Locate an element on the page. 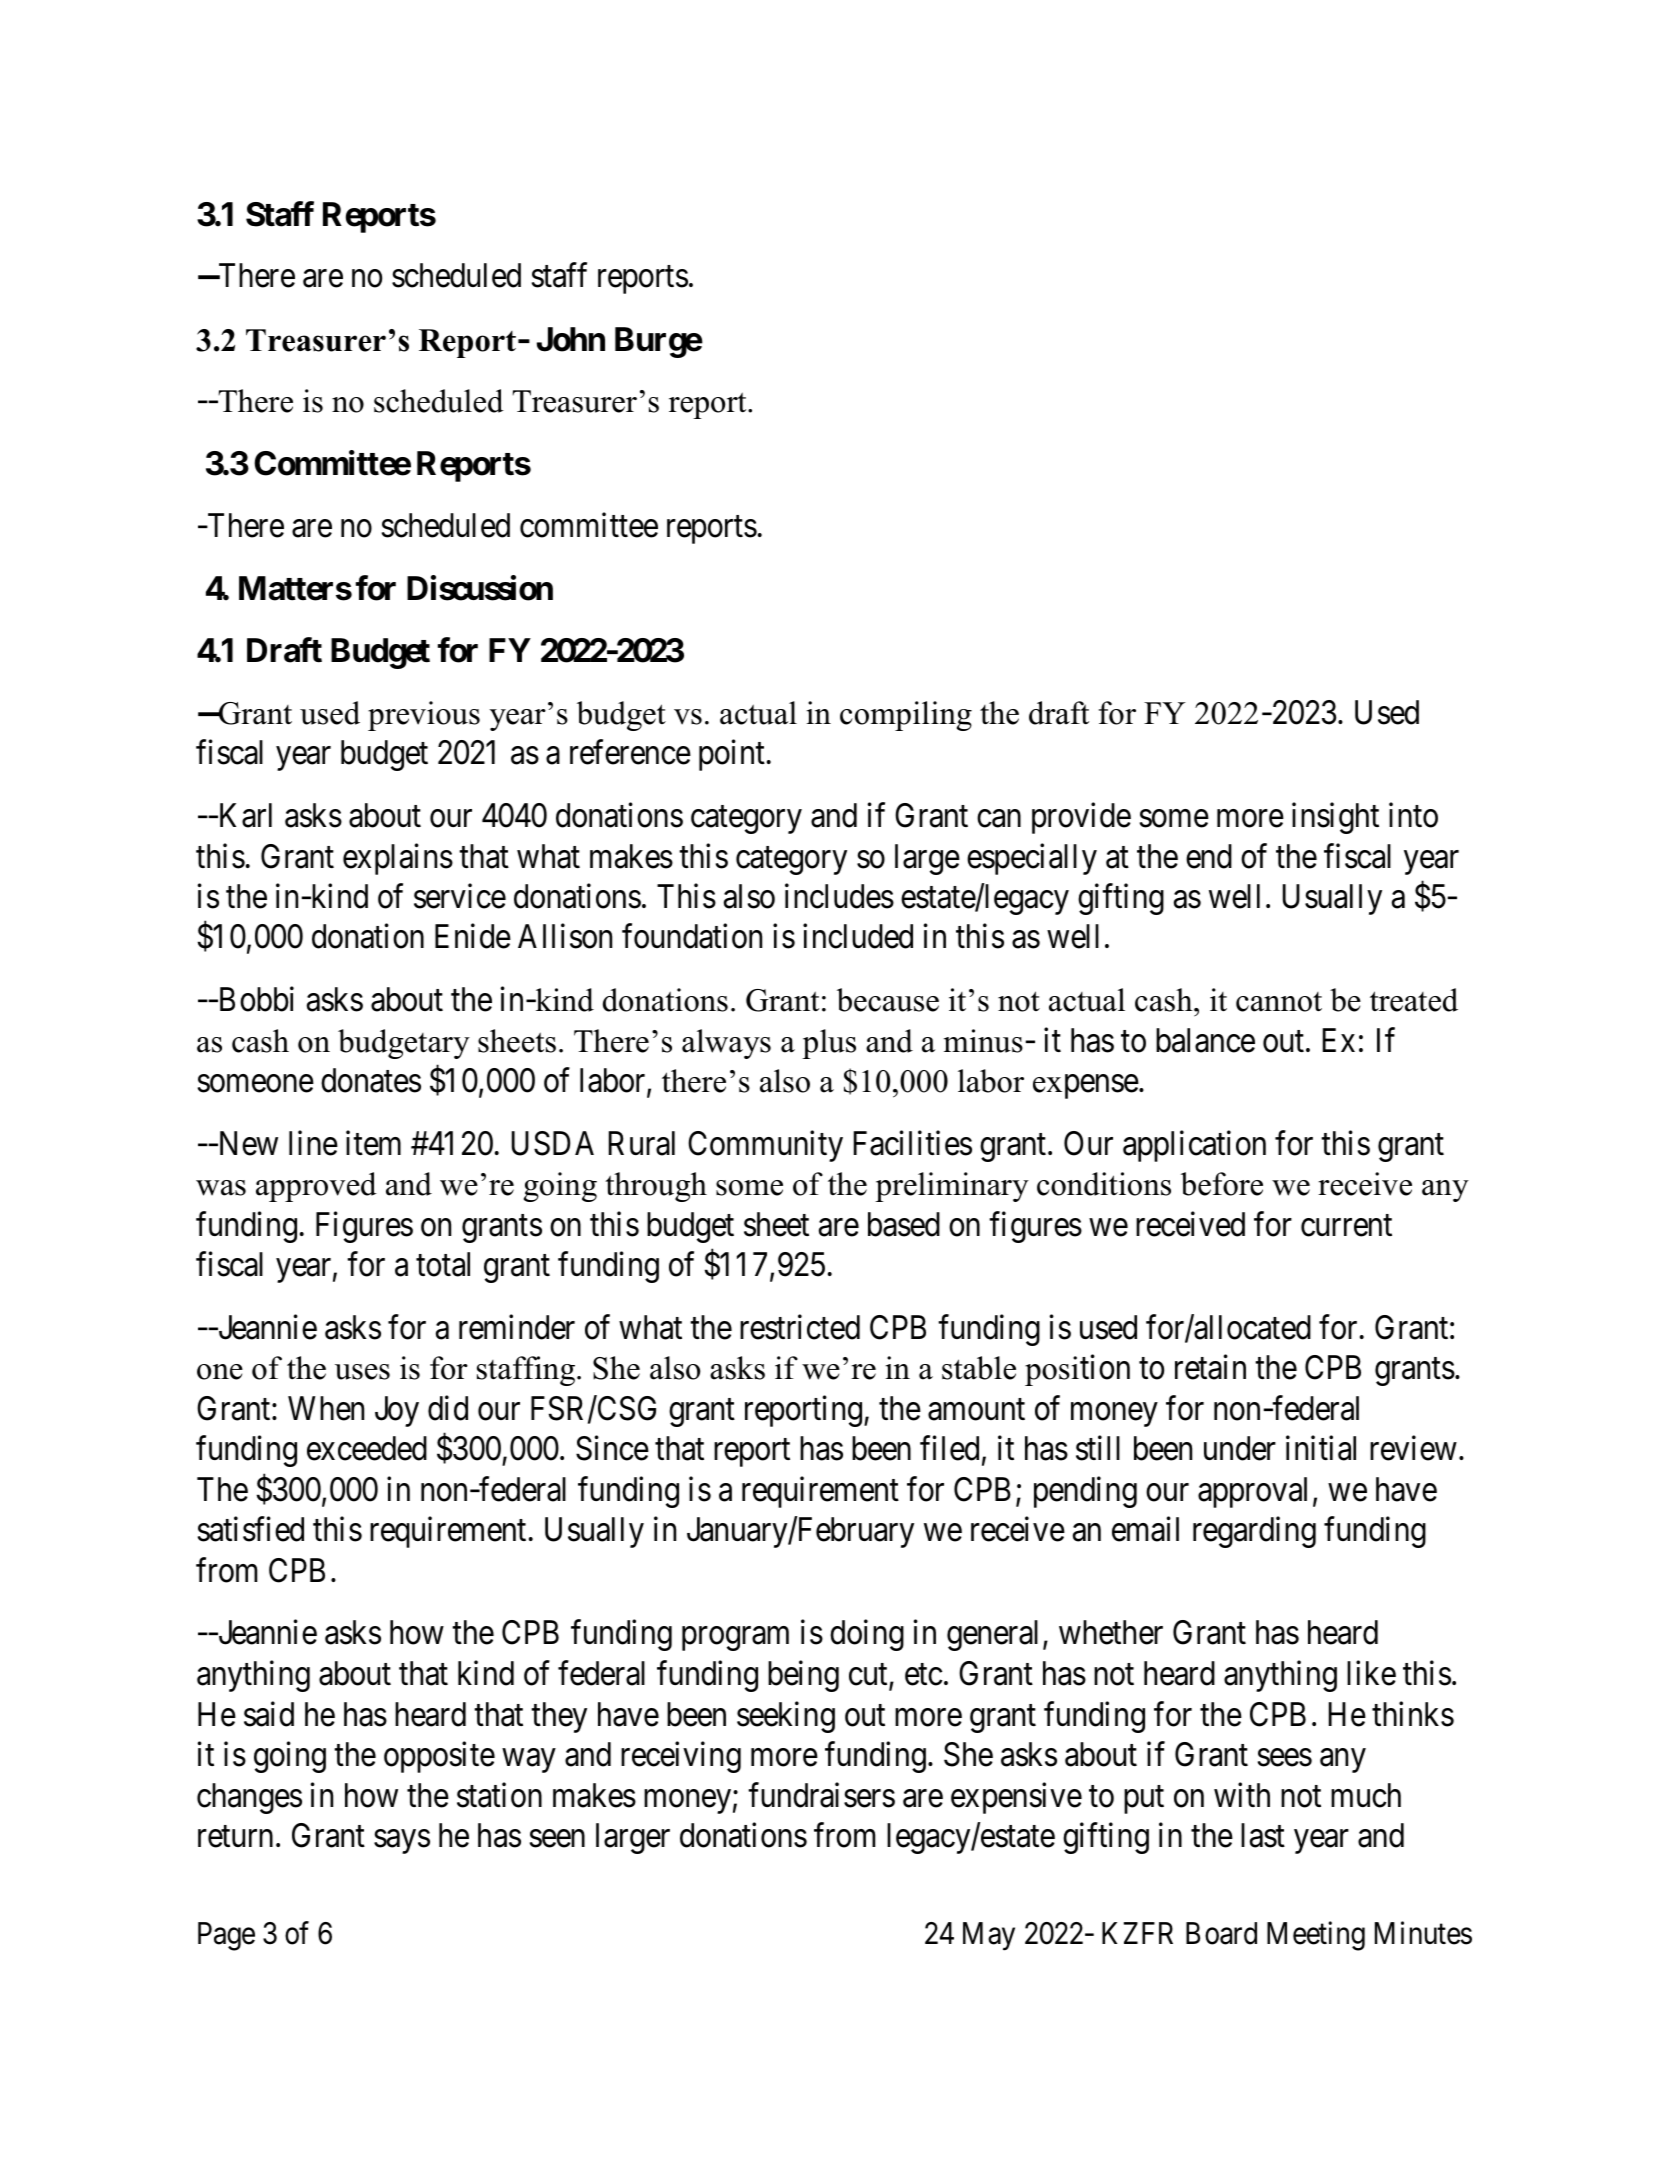 Image resolution: width=1667 pixels, height=2157 pixels. Discussion is located at coordinates (480, 588).
